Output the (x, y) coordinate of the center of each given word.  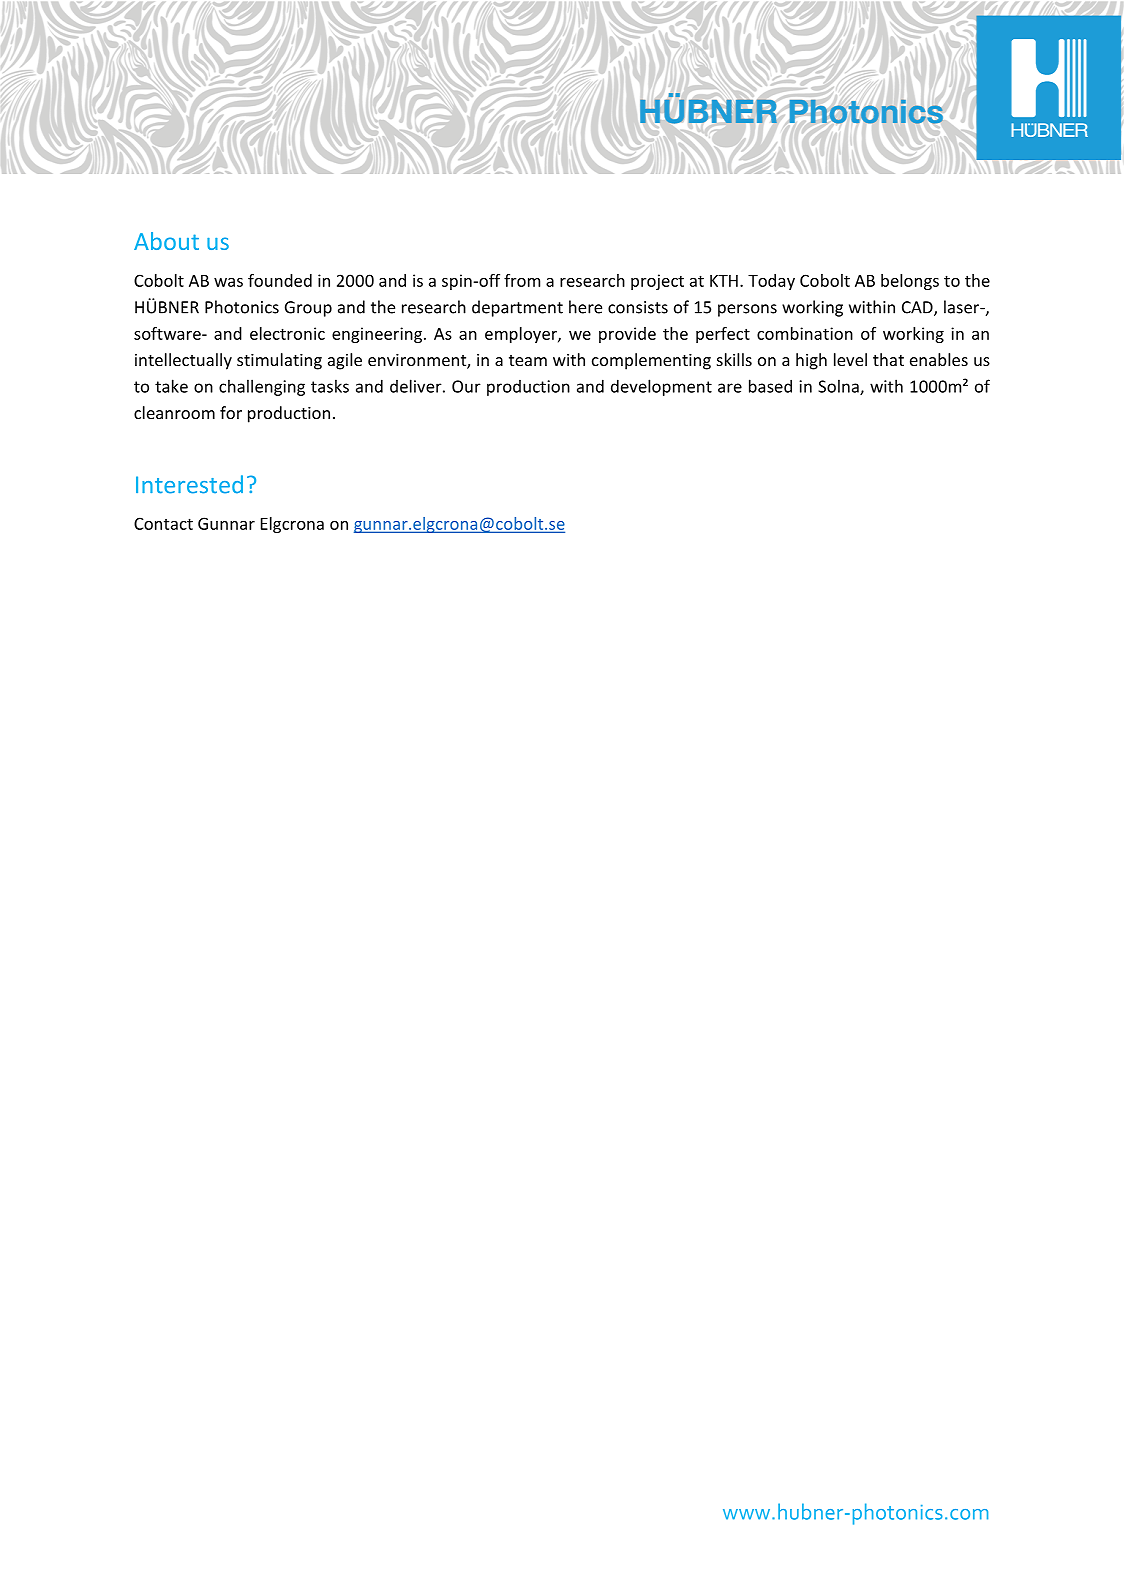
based (770, 386)
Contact (163, 523)
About (166, 241)
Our (466, 386)
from (522, 280)
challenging (262, 387)
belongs (910, 282)
